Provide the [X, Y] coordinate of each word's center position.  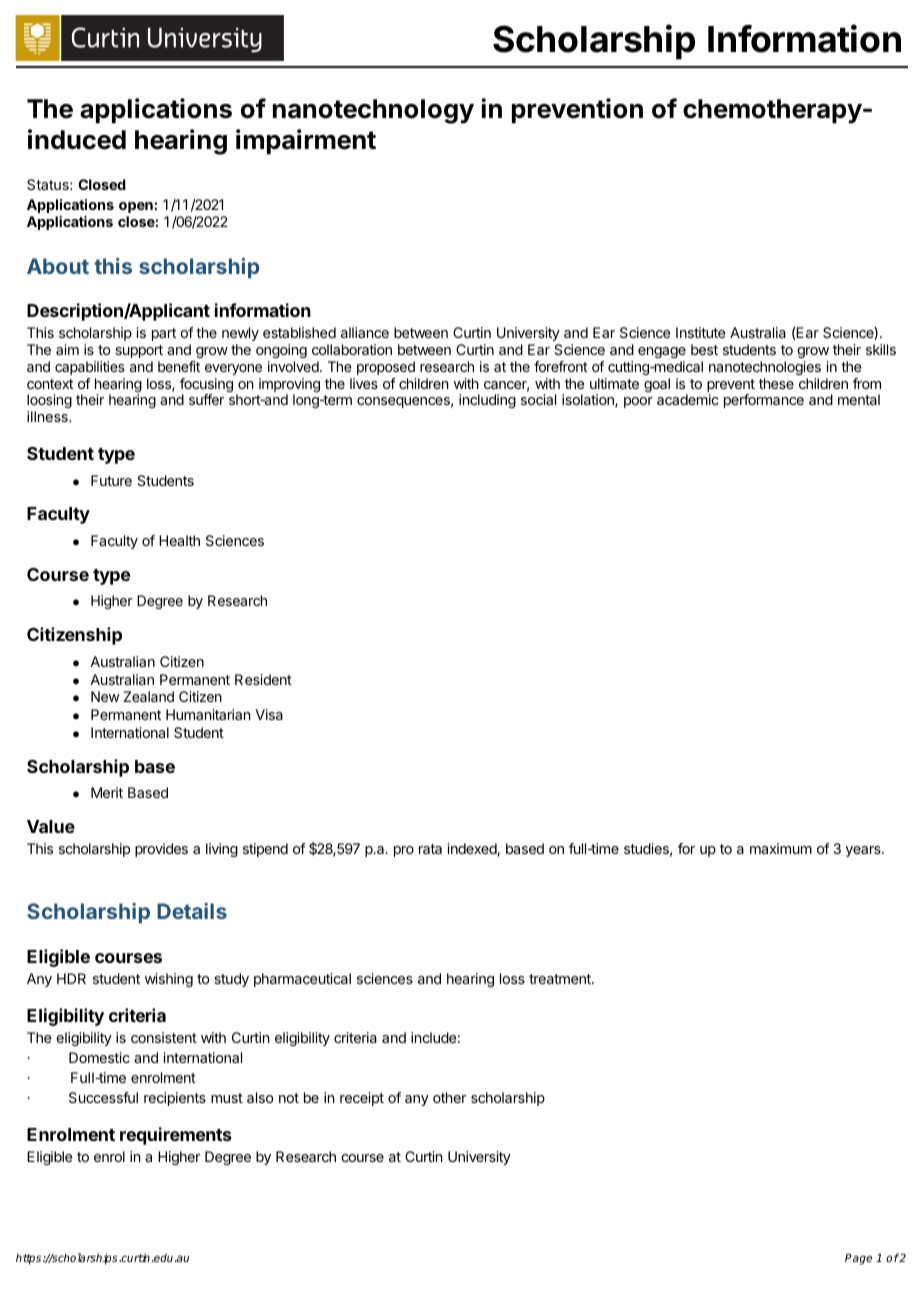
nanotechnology [373, 111]
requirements [176, 1136]
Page [858, 1259]
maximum [781, 848]
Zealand [149, 696]
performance [764, 401]
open [137, 207]
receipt [362, 1099]
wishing [169, 980]
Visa [269, 714]
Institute [700, 332]
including [487, 401]
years [864, 851]
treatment [561, 979]
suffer [206, 399]
